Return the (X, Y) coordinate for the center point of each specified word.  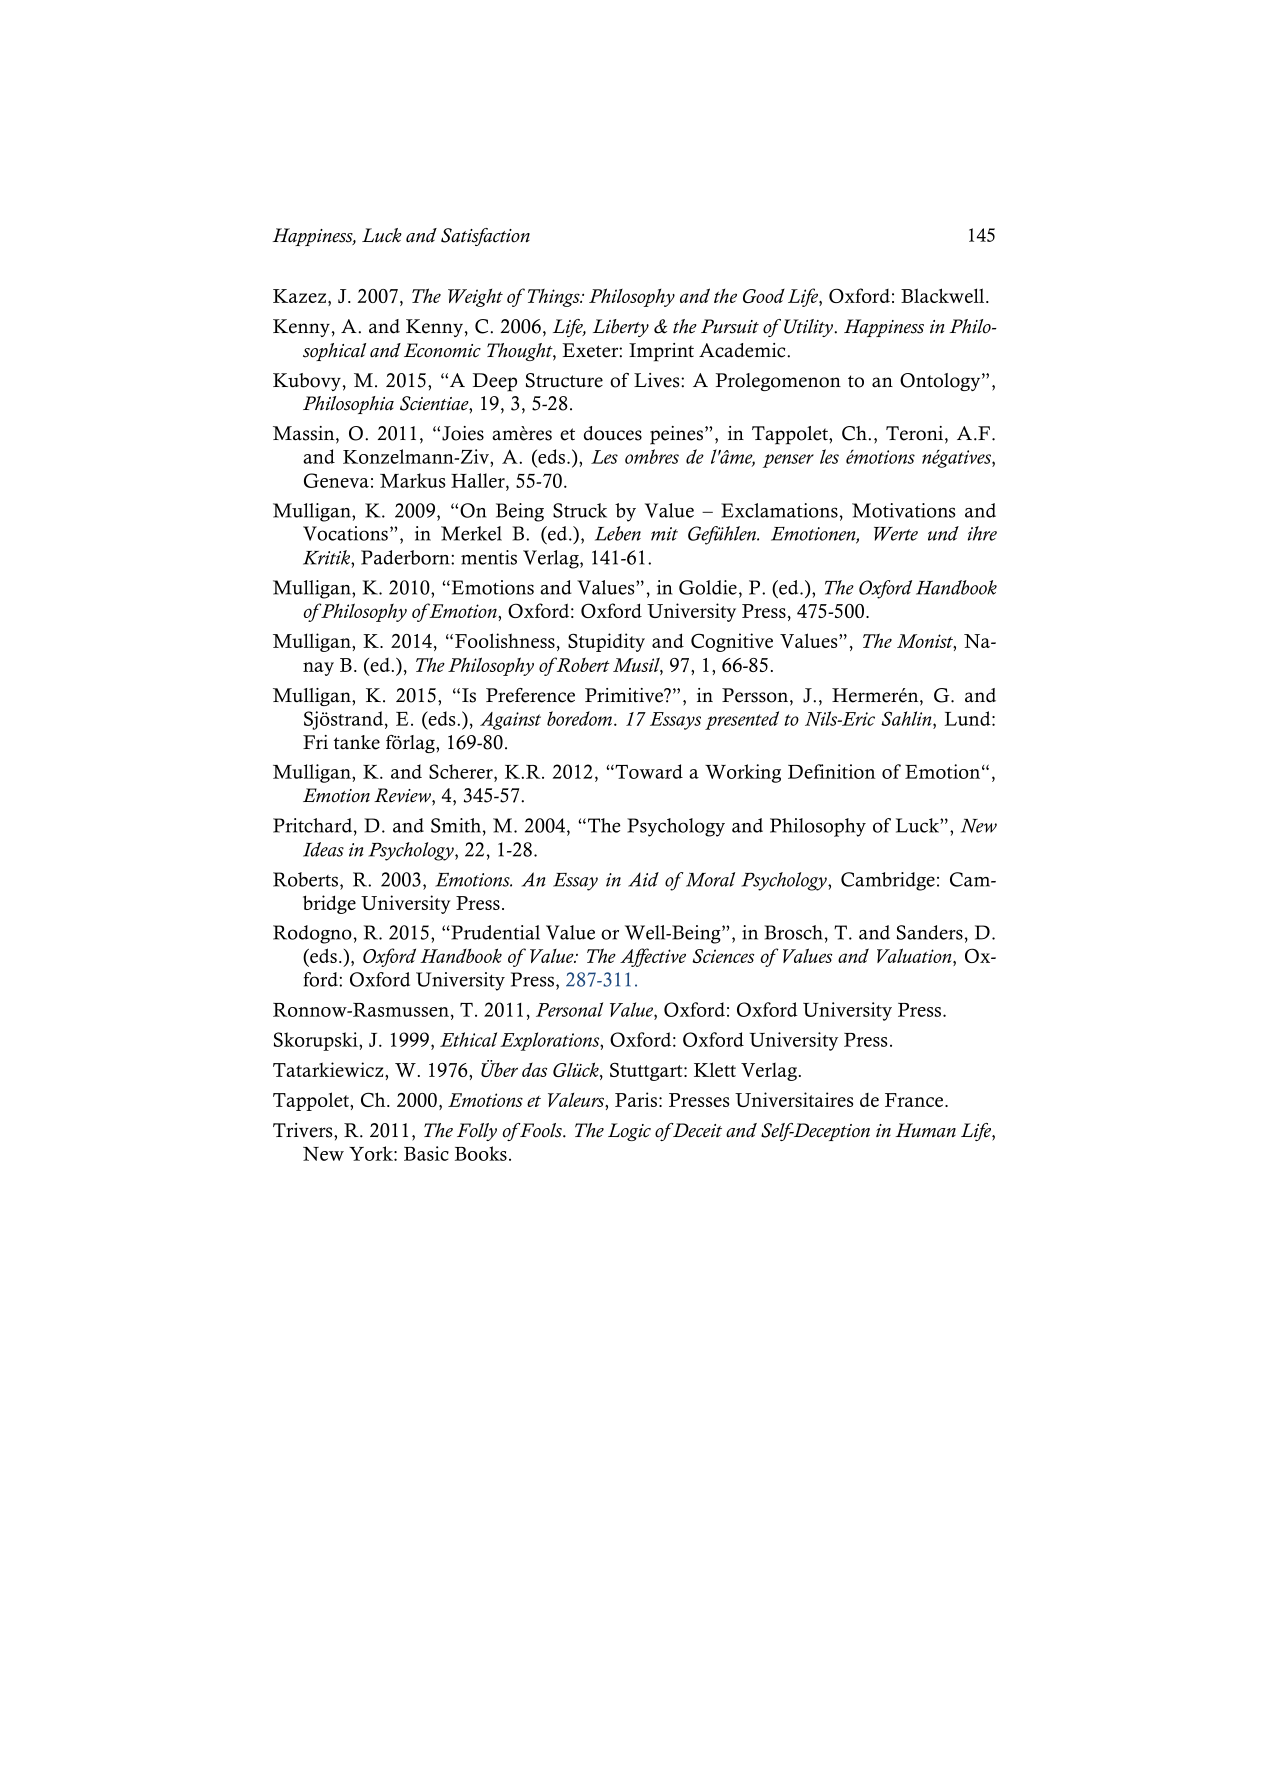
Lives (658, 380)
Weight (475, 298)
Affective (653, 957)
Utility (809, 328)
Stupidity (606, 642)
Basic (426, 1153)
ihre (982, 533)
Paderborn (406, 557)
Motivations (904, 510)
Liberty (621, 328)
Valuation (915, 957)
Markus (412, 480)
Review (403, 795)
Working (743, 773)
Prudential (494, 932)
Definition (832, 771)
